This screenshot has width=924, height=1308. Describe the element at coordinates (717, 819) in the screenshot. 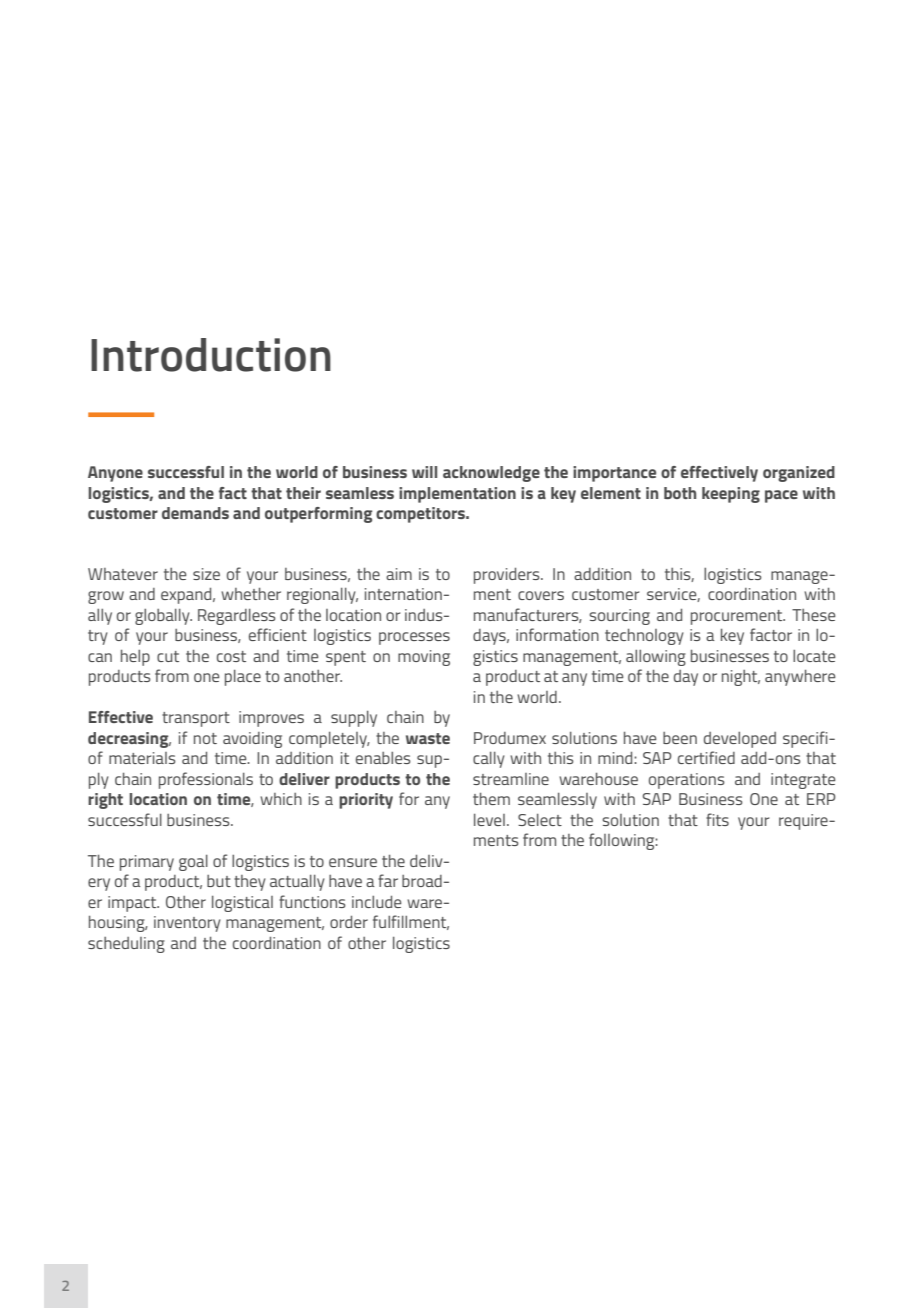

I see `fits` at that location.
